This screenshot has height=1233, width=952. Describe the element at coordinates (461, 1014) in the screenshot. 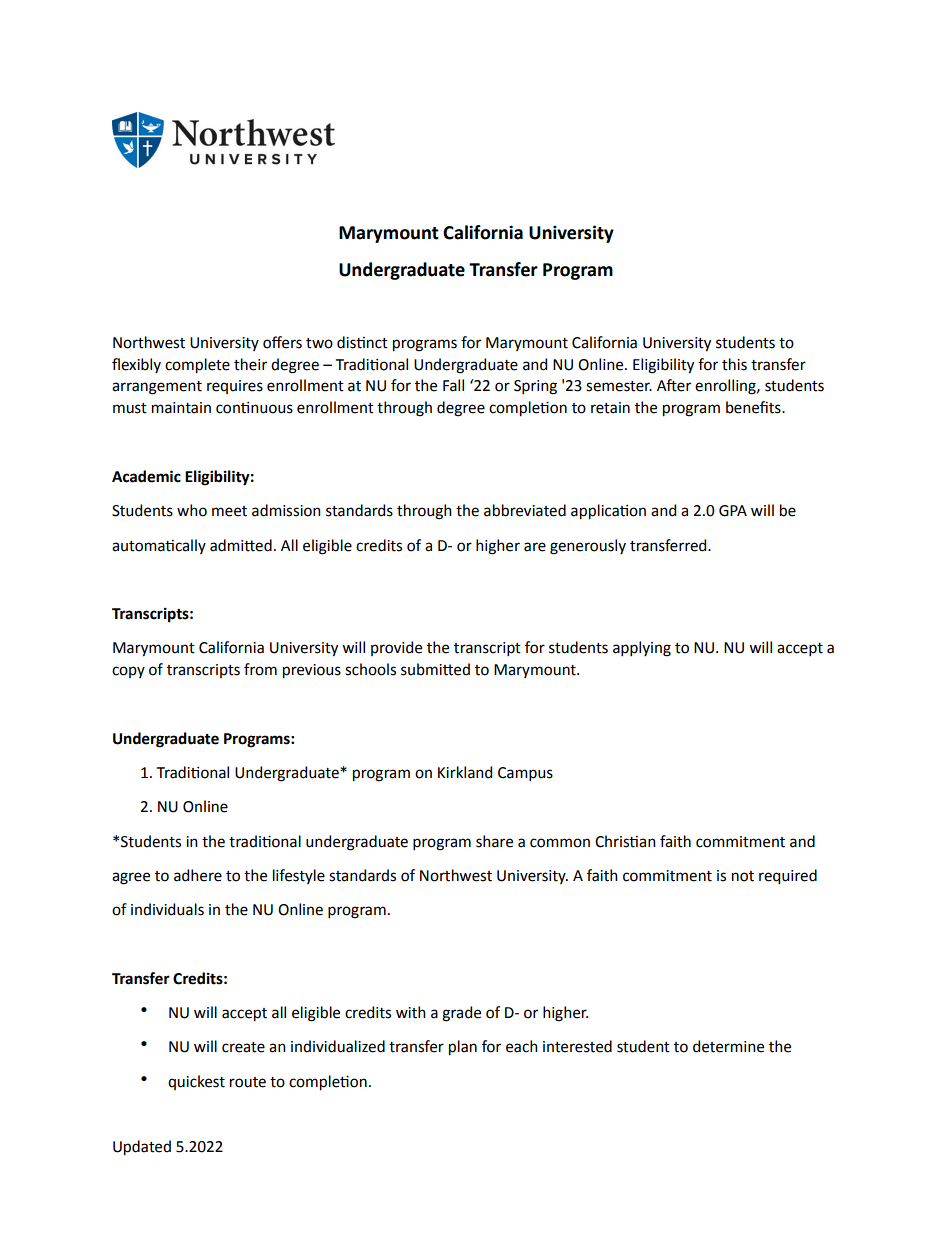

I see `grade` at that location.
